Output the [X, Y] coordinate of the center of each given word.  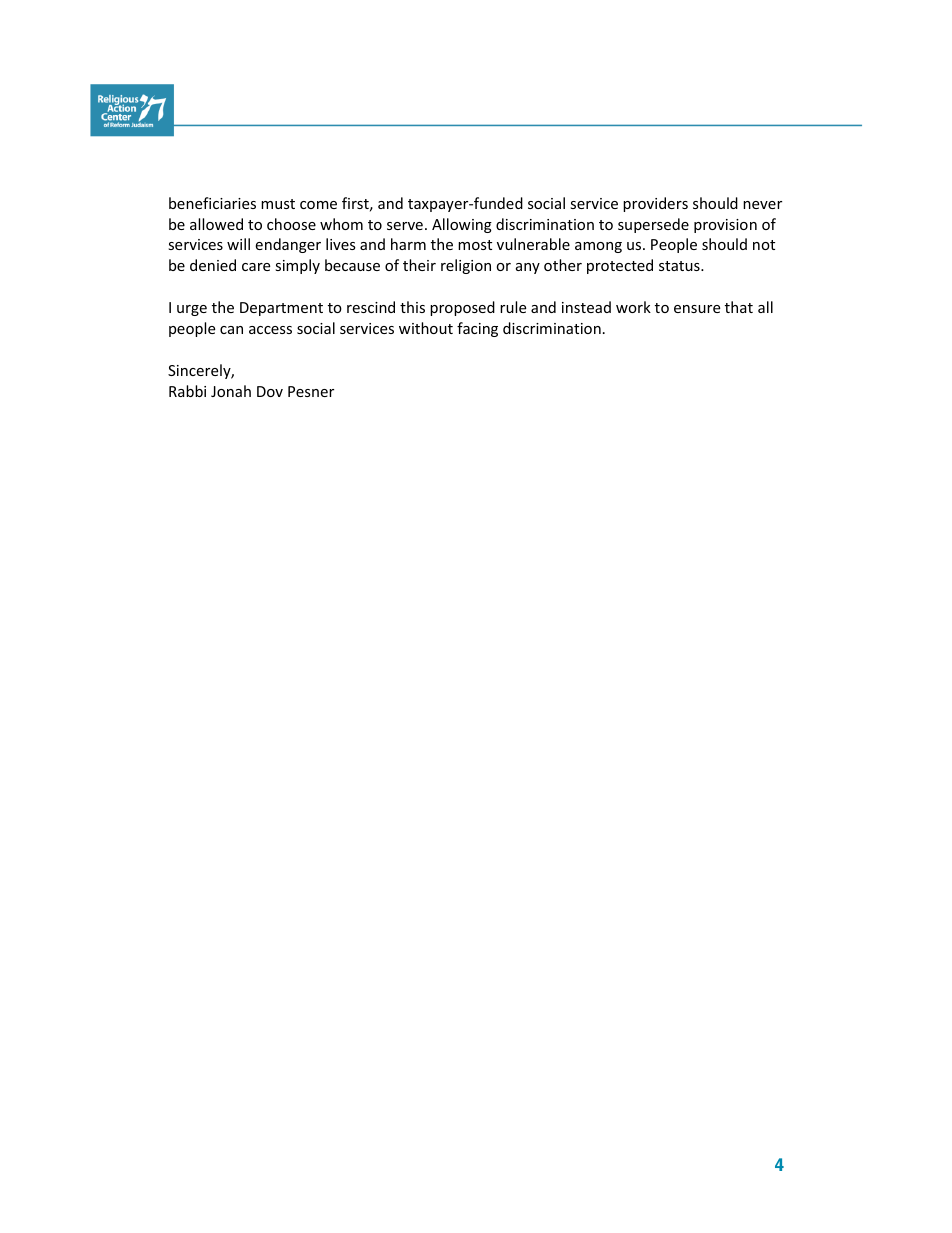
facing [477, 329]
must [278, 204]
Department [281, 309]
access [270, 330]
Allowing [462, 225]
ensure [697, 309]
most [475, 245]
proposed [462, 308]
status [680, 266]
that [739, 307]
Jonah [231, 391]
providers [655, 204]
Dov [270, 391]
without [426, 328]
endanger [288, 245]
